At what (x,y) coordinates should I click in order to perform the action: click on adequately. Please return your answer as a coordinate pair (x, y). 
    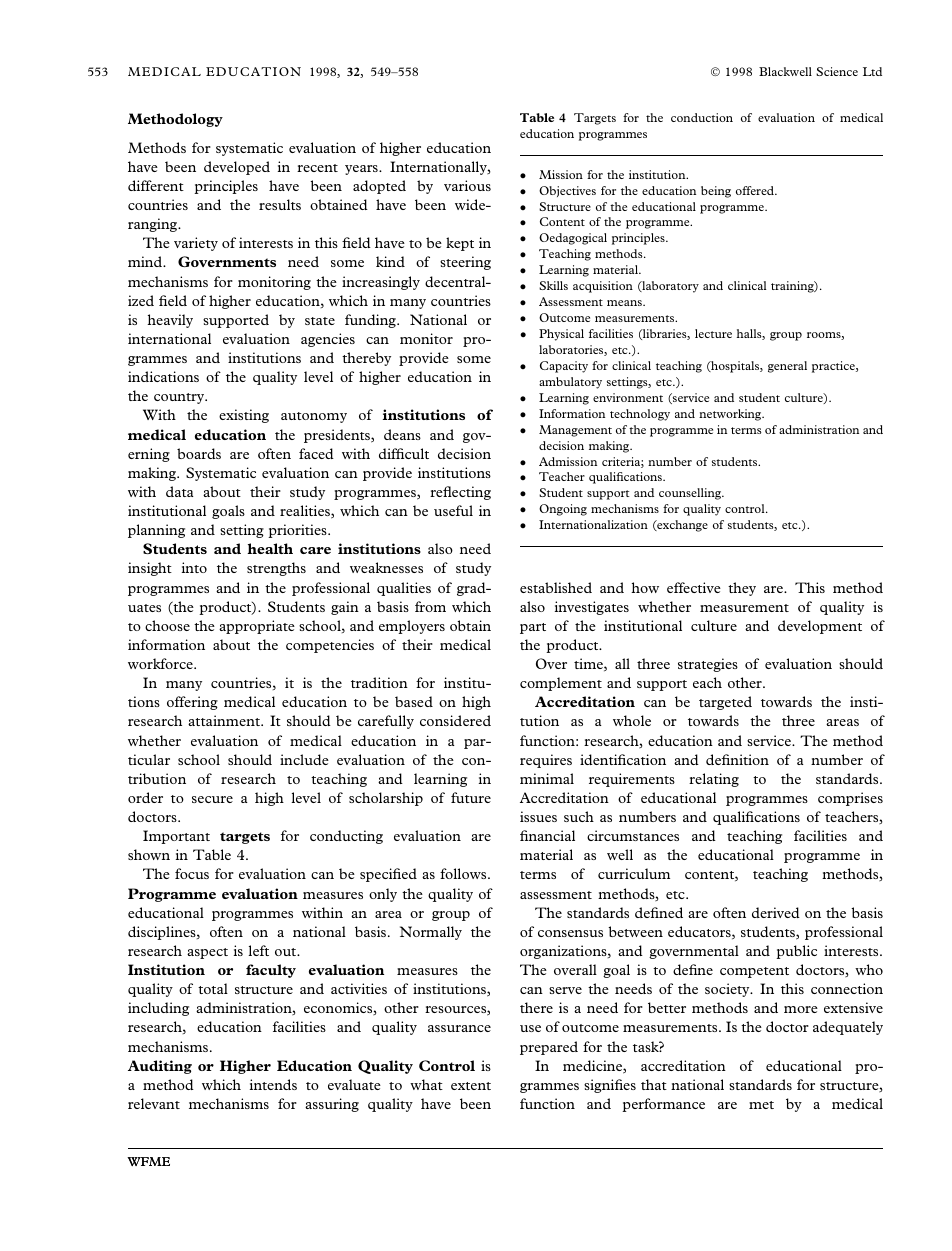
    Looking at the image, I should click on (848, 1028).
